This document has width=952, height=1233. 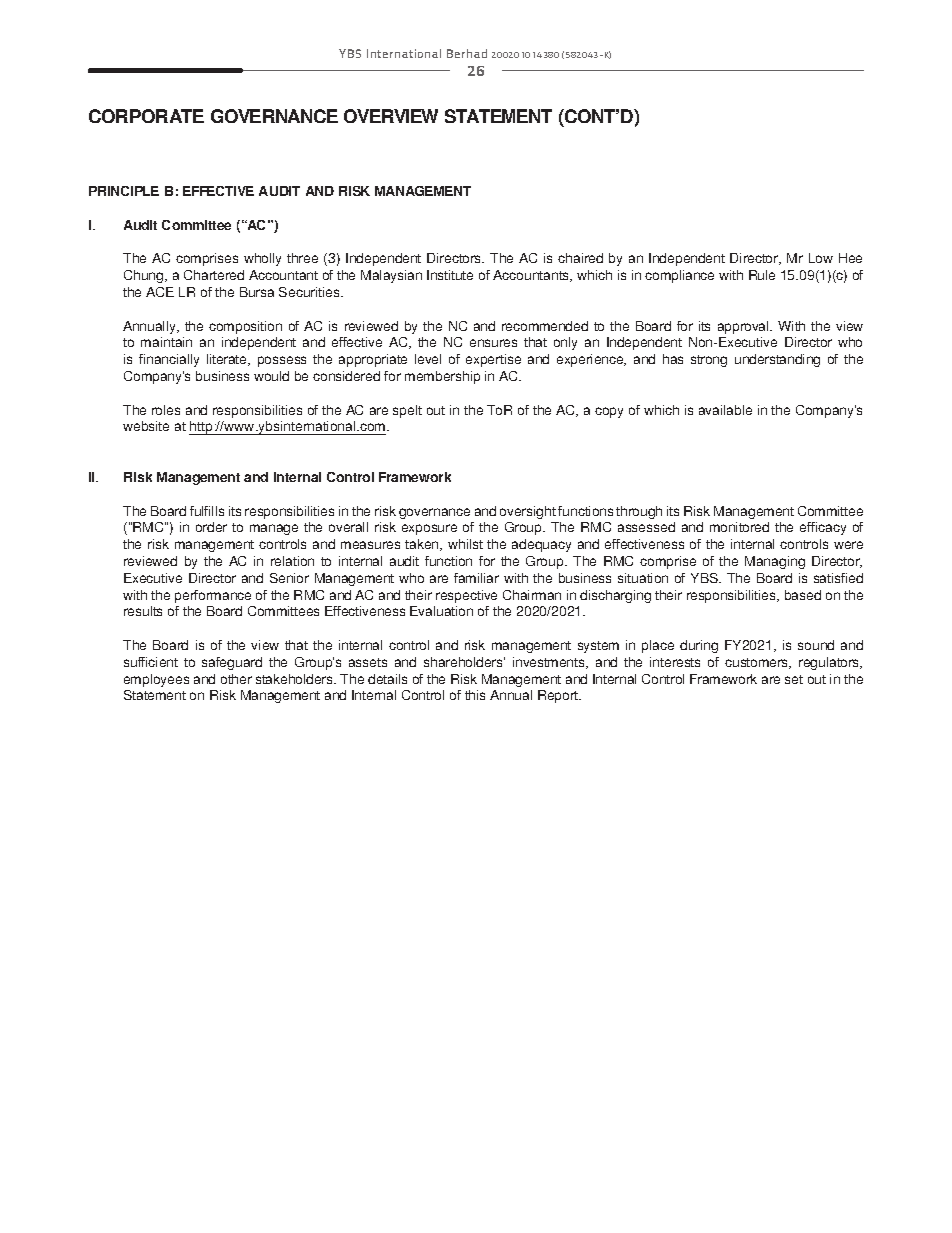 I want to click on CORPORATE, so click(x=146, y=116).
